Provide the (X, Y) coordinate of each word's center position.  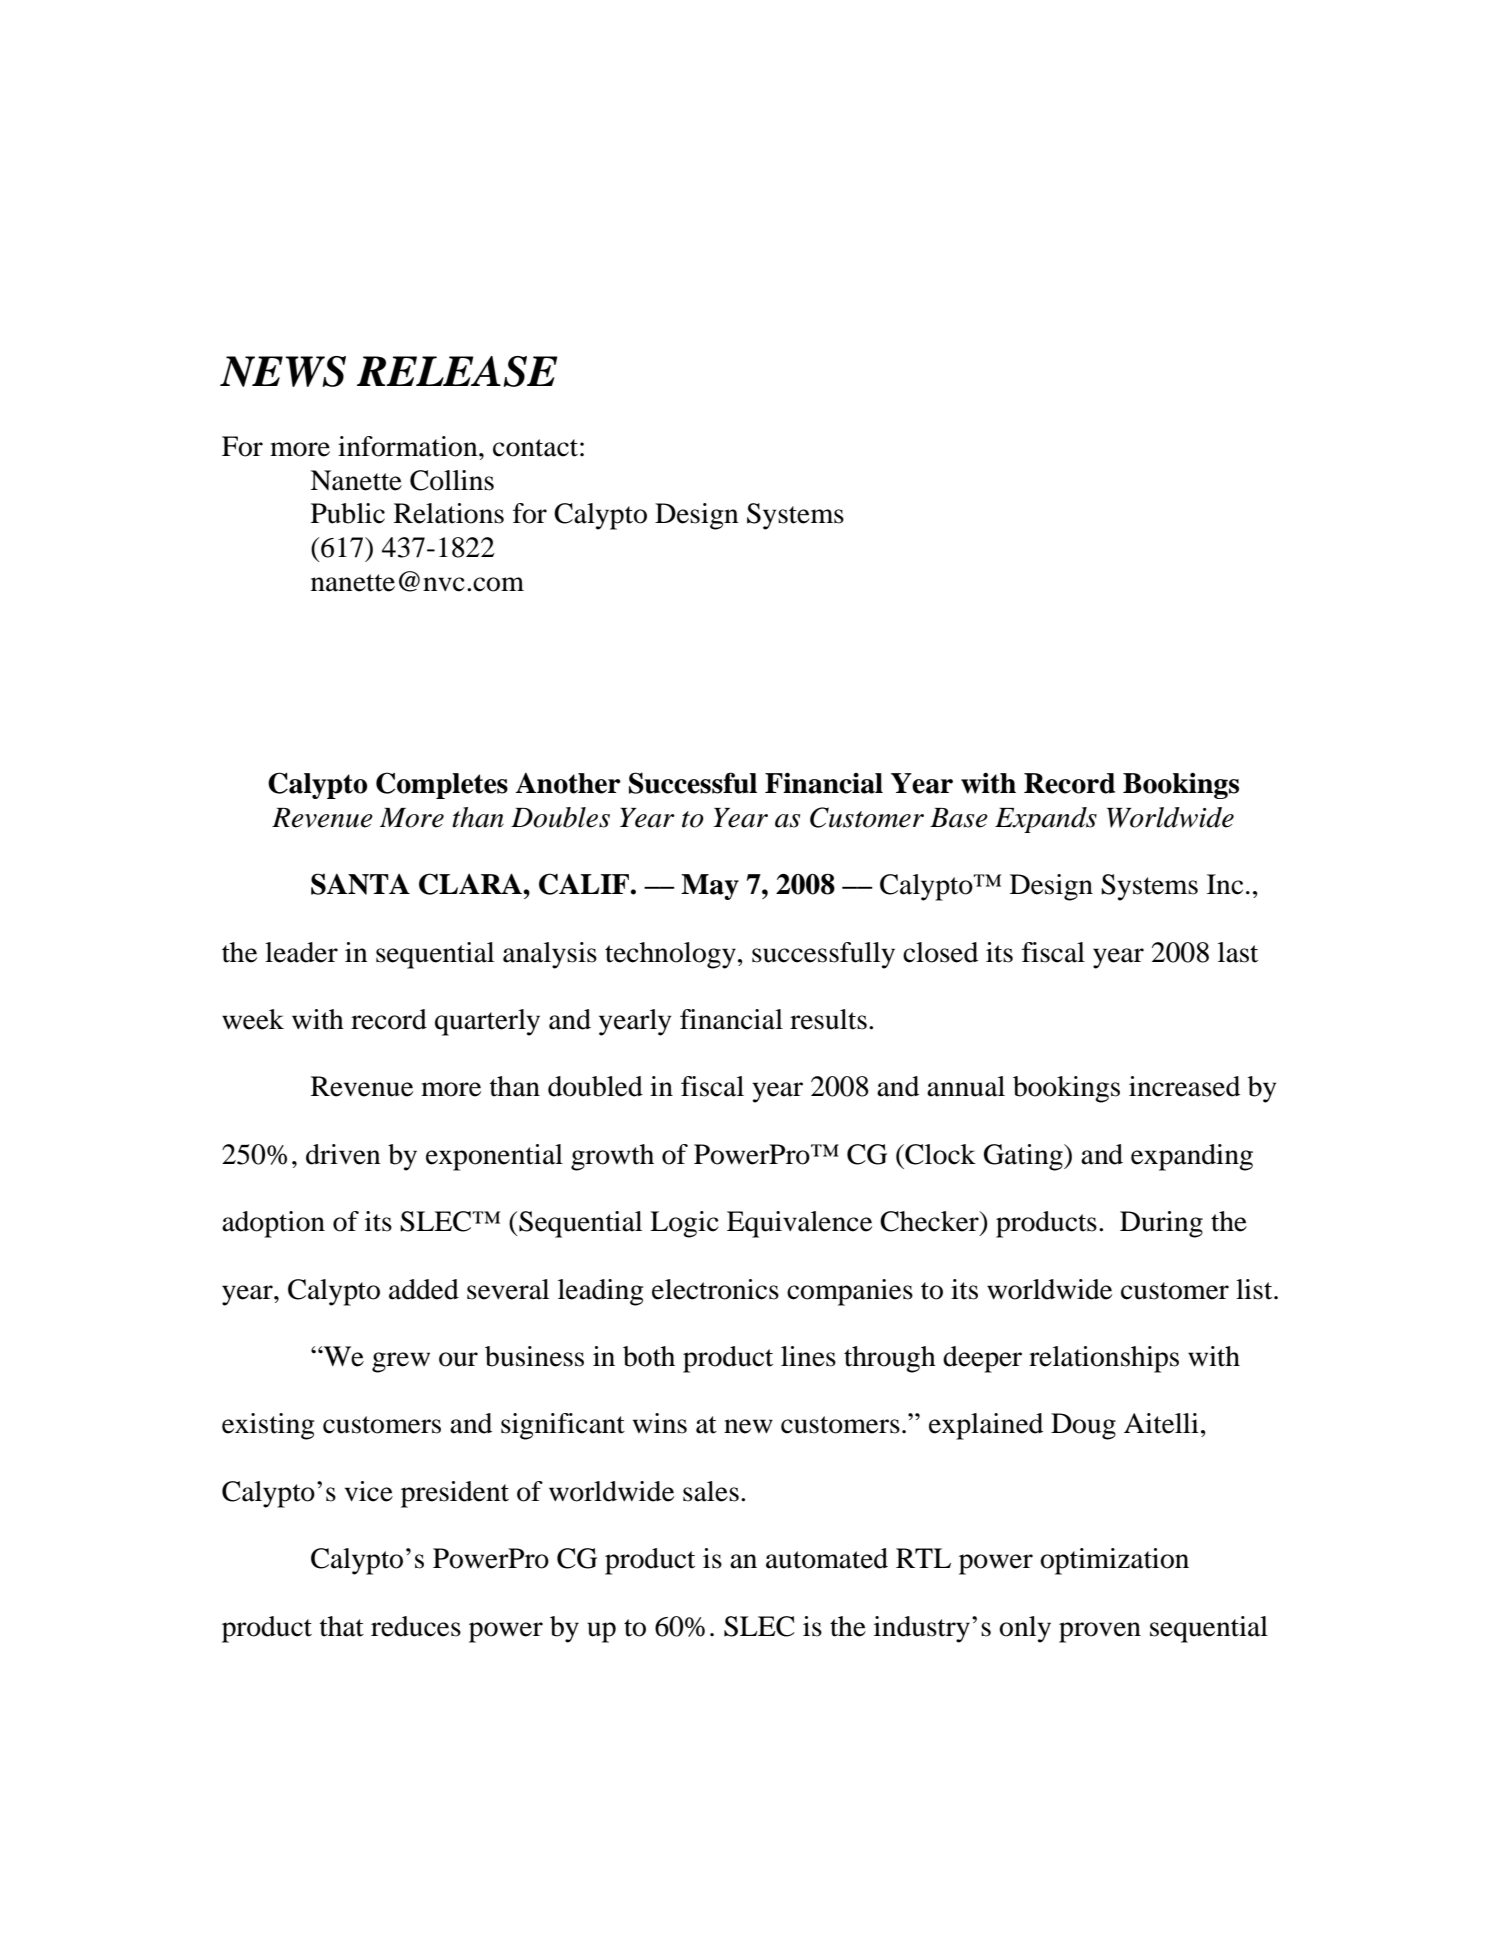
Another (568, 783)
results (828, 1019)
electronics (715, 1289)
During (1161, 1224)
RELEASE (457, 371)
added (424, 1289)
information (409, 446)
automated (827, 1558)
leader (301, 952)
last (1238, 952)
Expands (1046, 820)
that (342, 1626)
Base (959, 818)
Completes (442, 785)
